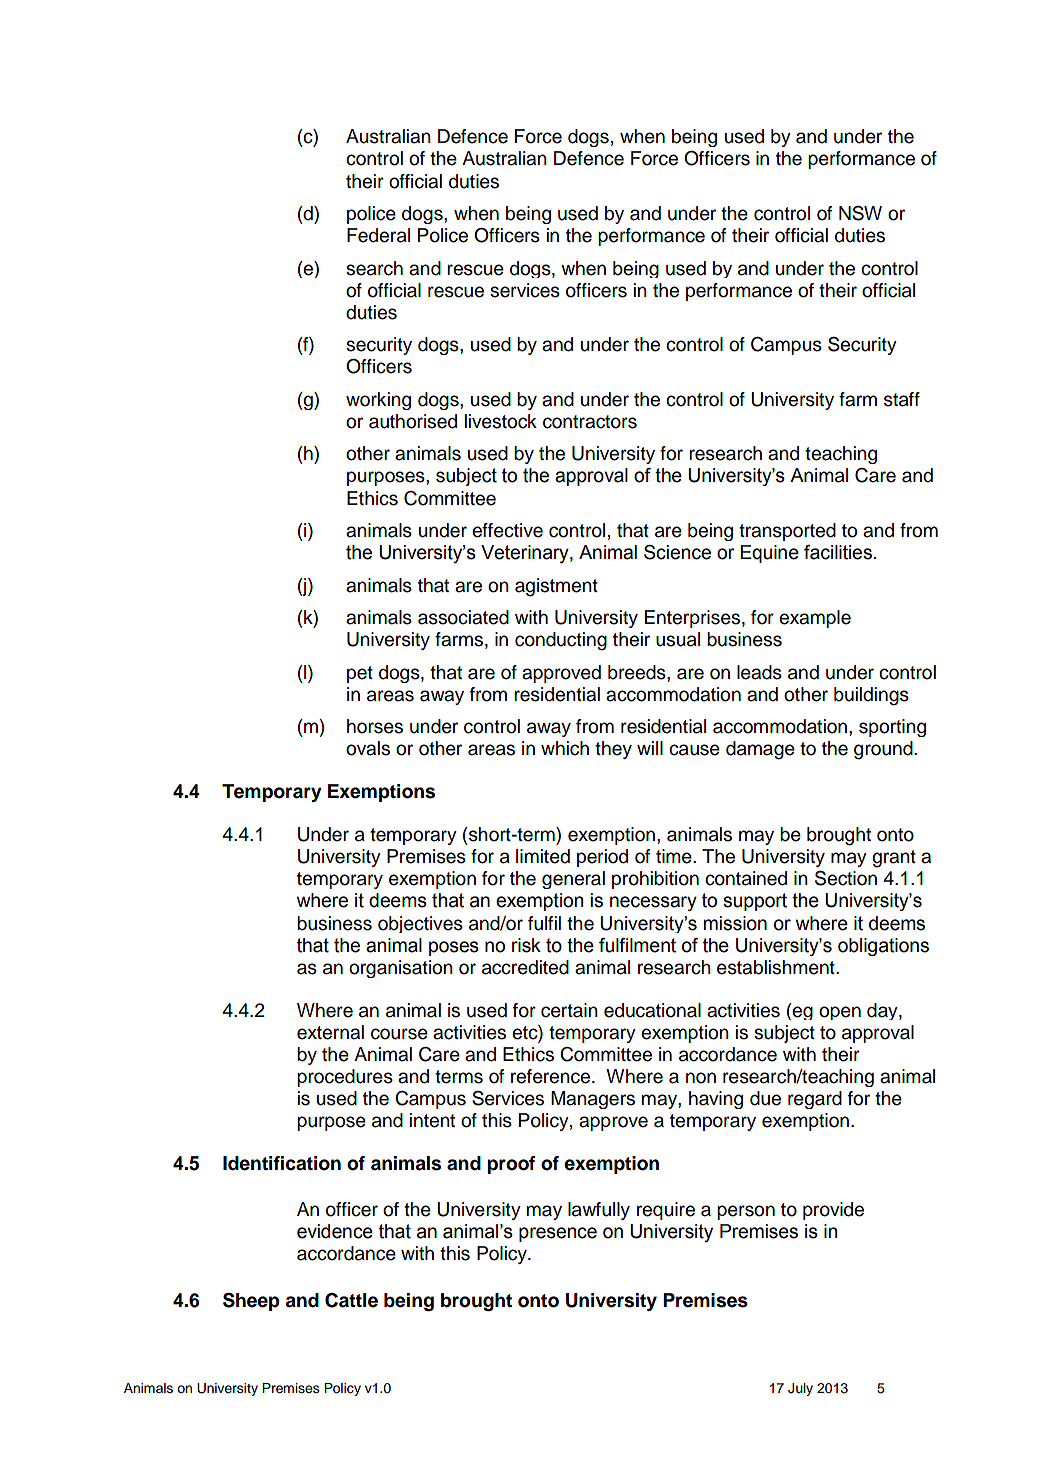 The image size is (1038, 1468). What do you see at coordinates (360, 674) in the image?
I see `pet` at bounding box center [360, 674].
